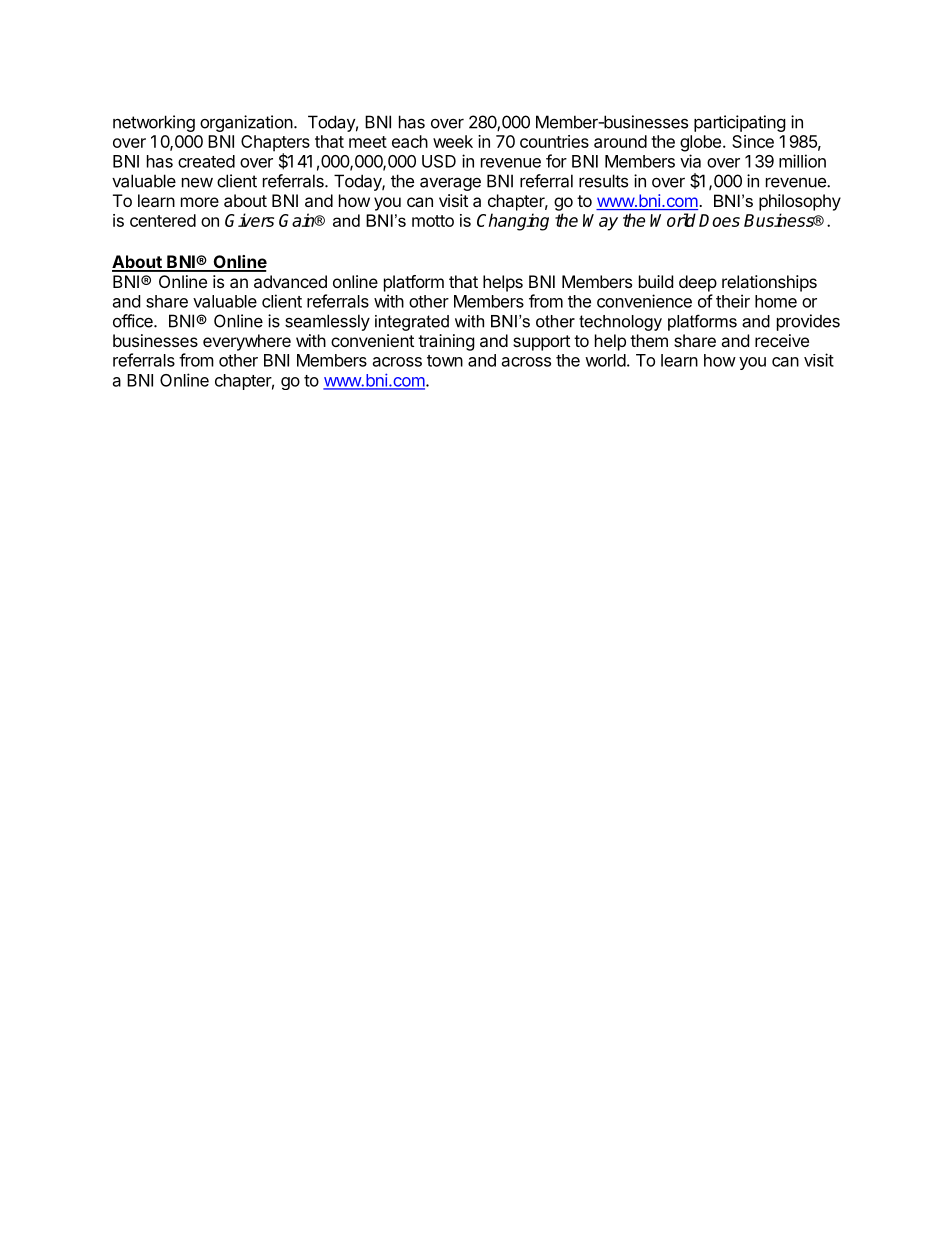 Image resolution: width=952 pixels, height=1233 pixels. I want to click on week, so click(453, 141).
